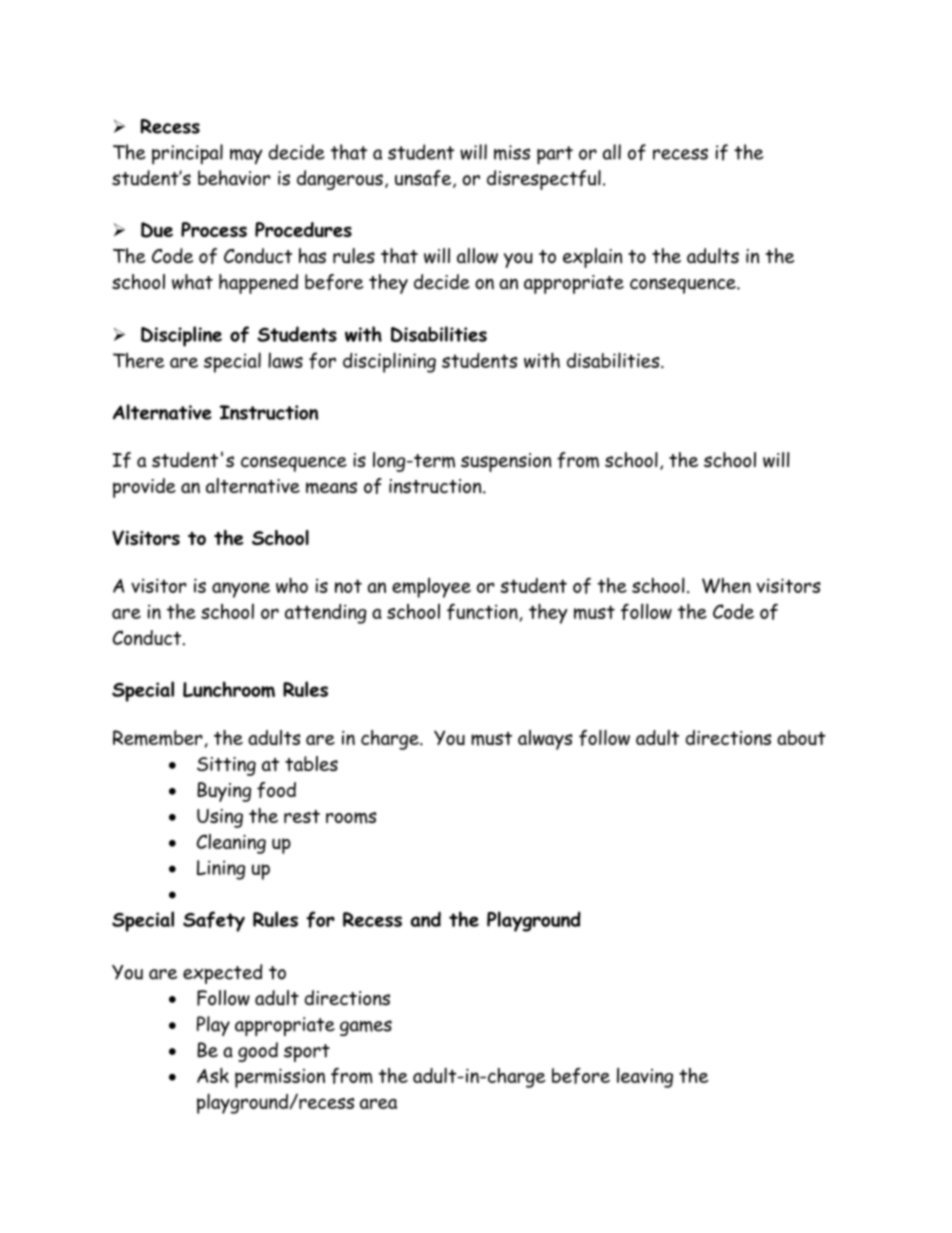 This screenshot has height=1233, width=952. What do you see at coordinates (592, 258) in the screenshot?
I see `explain` at bounding box center [592, 258].
